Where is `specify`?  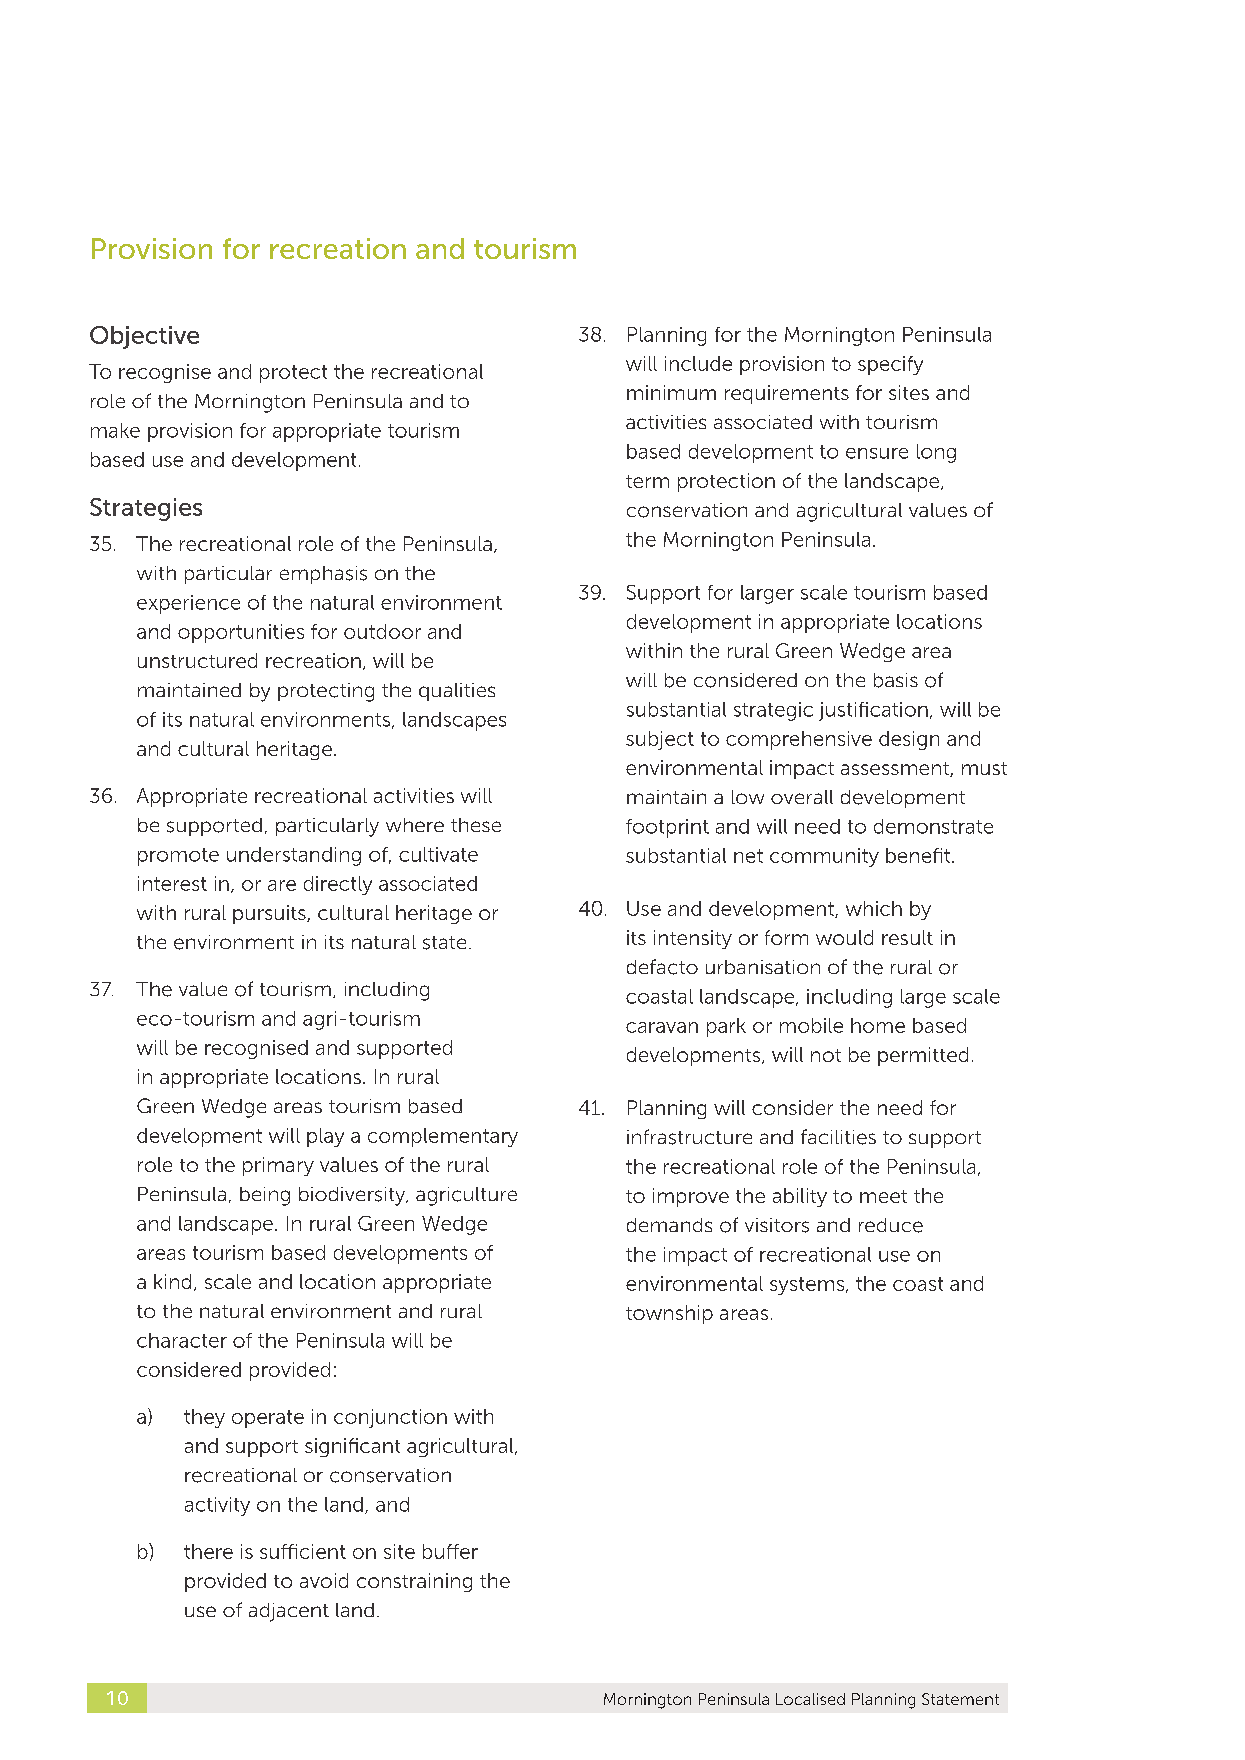 specify is located at coordinates (890, 365).
